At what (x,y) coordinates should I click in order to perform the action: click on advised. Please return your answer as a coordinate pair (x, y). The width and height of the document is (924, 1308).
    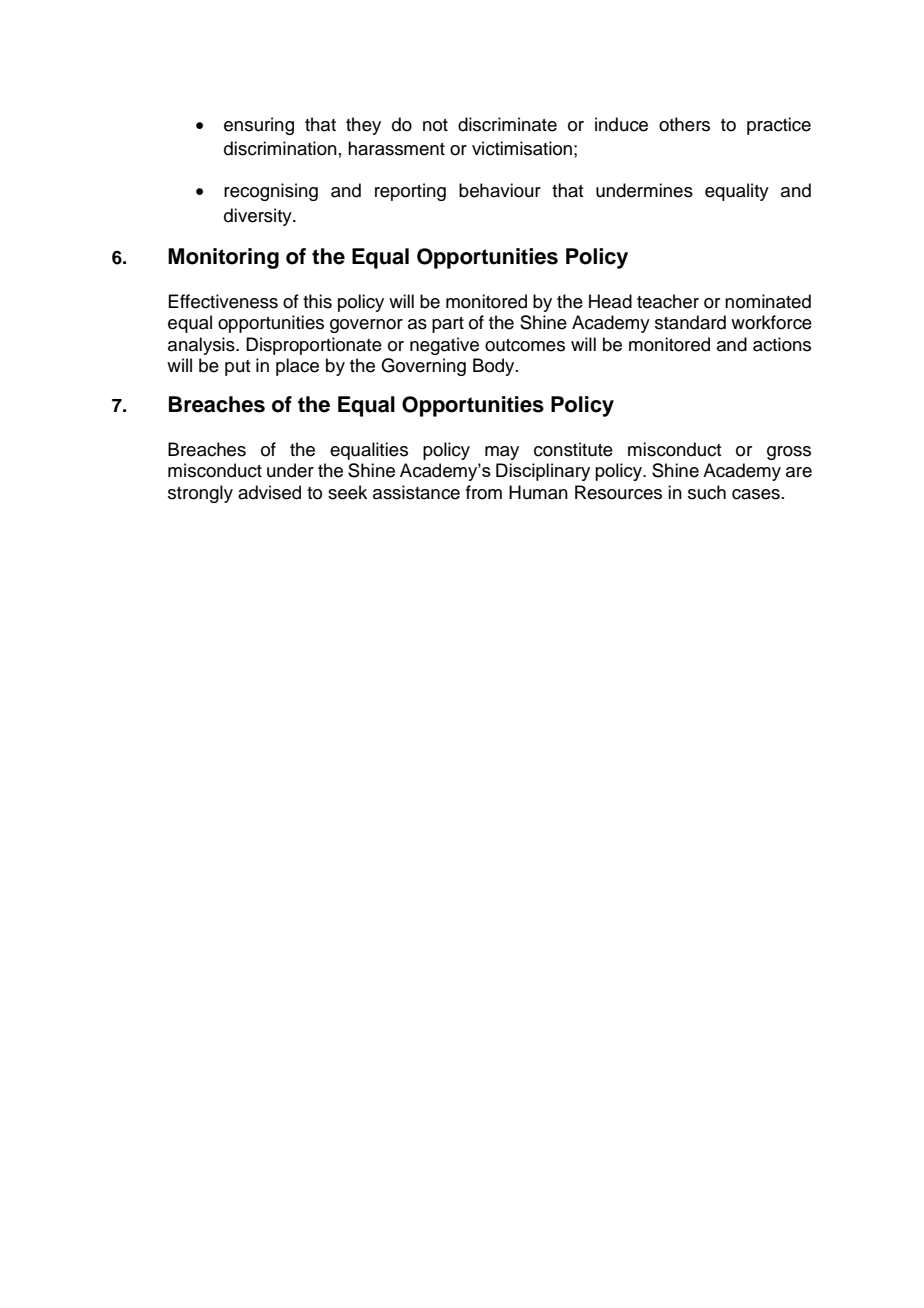
    Looking at the image, I should click on (269, 492).
